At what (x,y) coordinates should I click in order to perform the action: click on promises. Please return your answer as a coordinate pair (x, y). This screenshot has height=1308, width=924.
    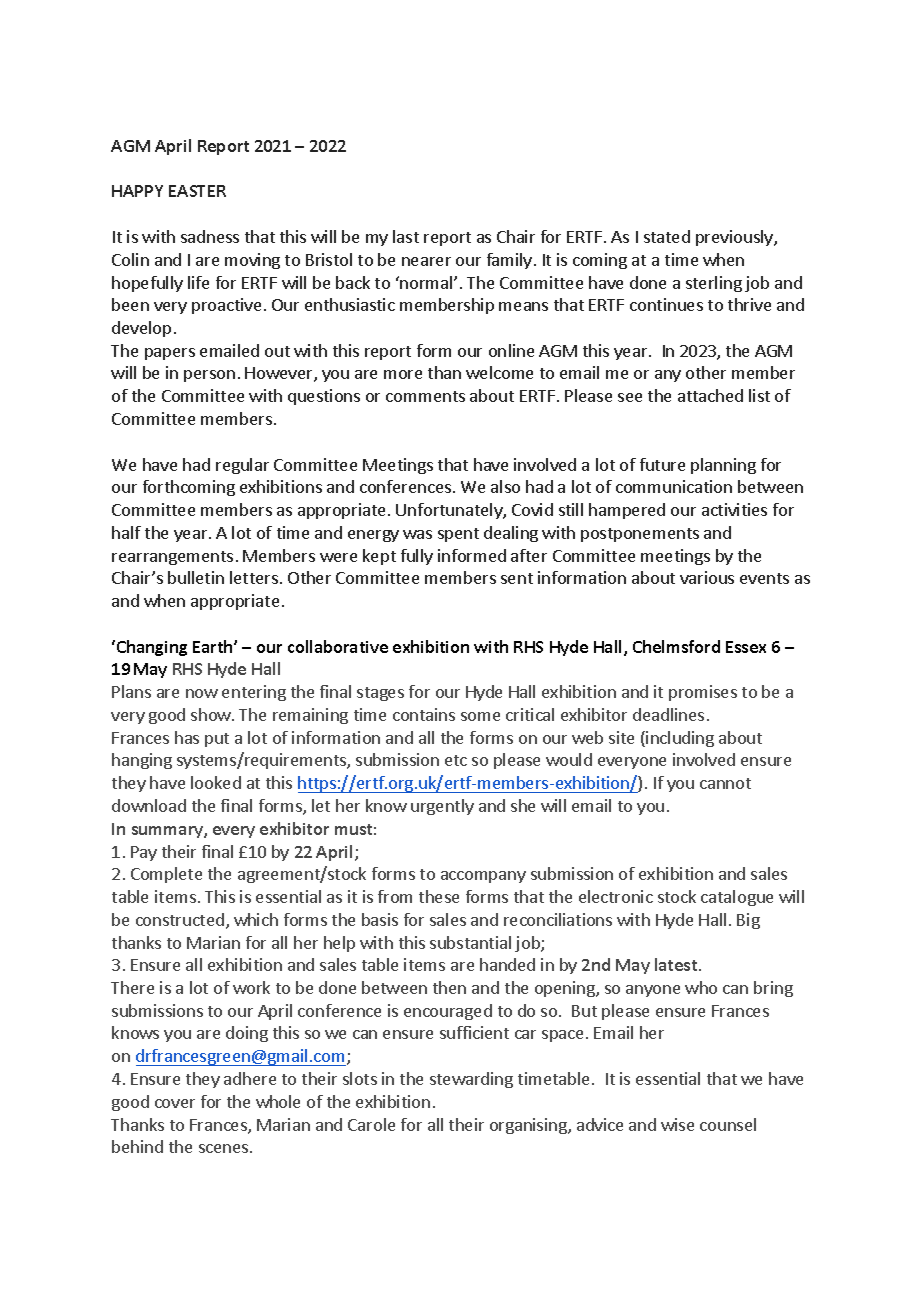
    Looking at the image, I should click on (703, 693).
